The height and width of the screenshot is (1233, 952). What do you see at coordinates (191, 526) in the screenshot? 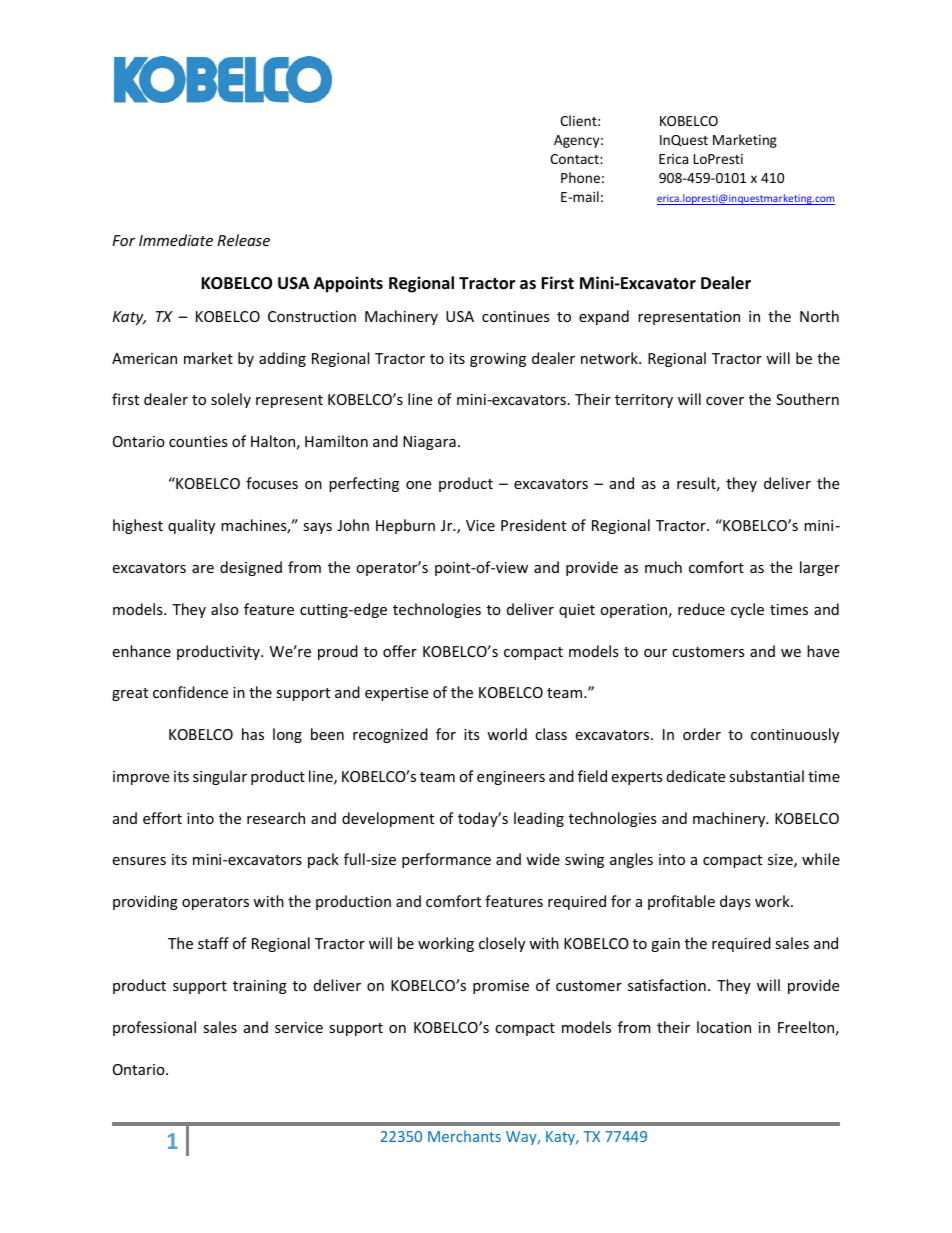
I see `quality` at bounding box center [191, 526].
